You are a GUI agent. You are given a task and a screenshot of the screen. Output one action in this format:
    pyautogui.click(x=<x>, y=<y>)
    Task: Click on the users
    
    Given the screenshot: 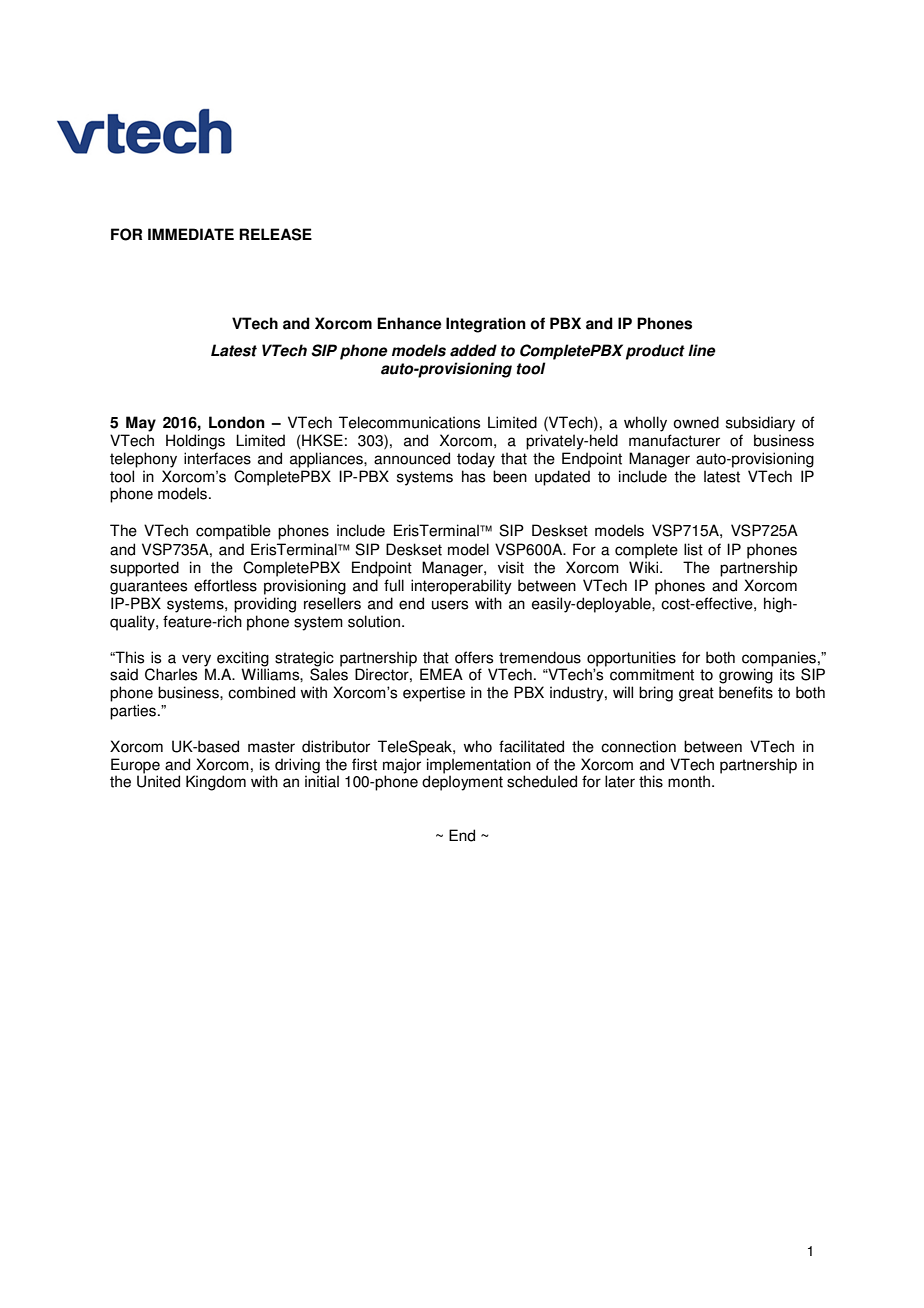 What is the action you would take?
    pyautogui.click(x=450, y=605)
